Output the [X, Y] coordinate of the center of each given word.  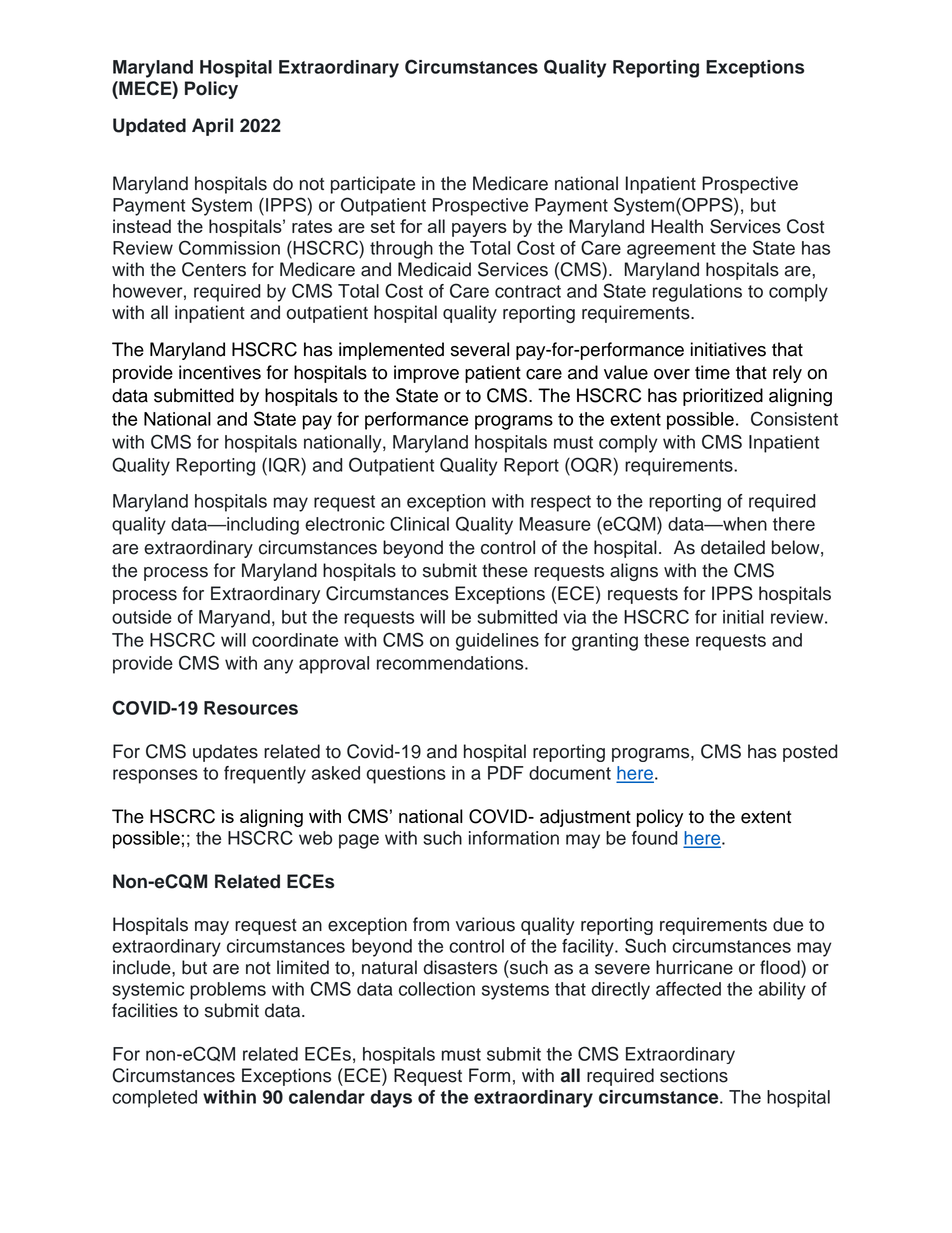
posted [810, 753]
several [480, 349]
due [788, 924]
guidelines [497, 642]
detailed [733, 547]
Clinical [419, 523]
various [485, 924]
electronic [345, 524]
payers [479, 230]
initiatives [728, 349]
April [212, 127]
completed [154, 1099]
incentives [220, 372]
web [315, 838]
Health [677, 226]
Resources [251, 708]
